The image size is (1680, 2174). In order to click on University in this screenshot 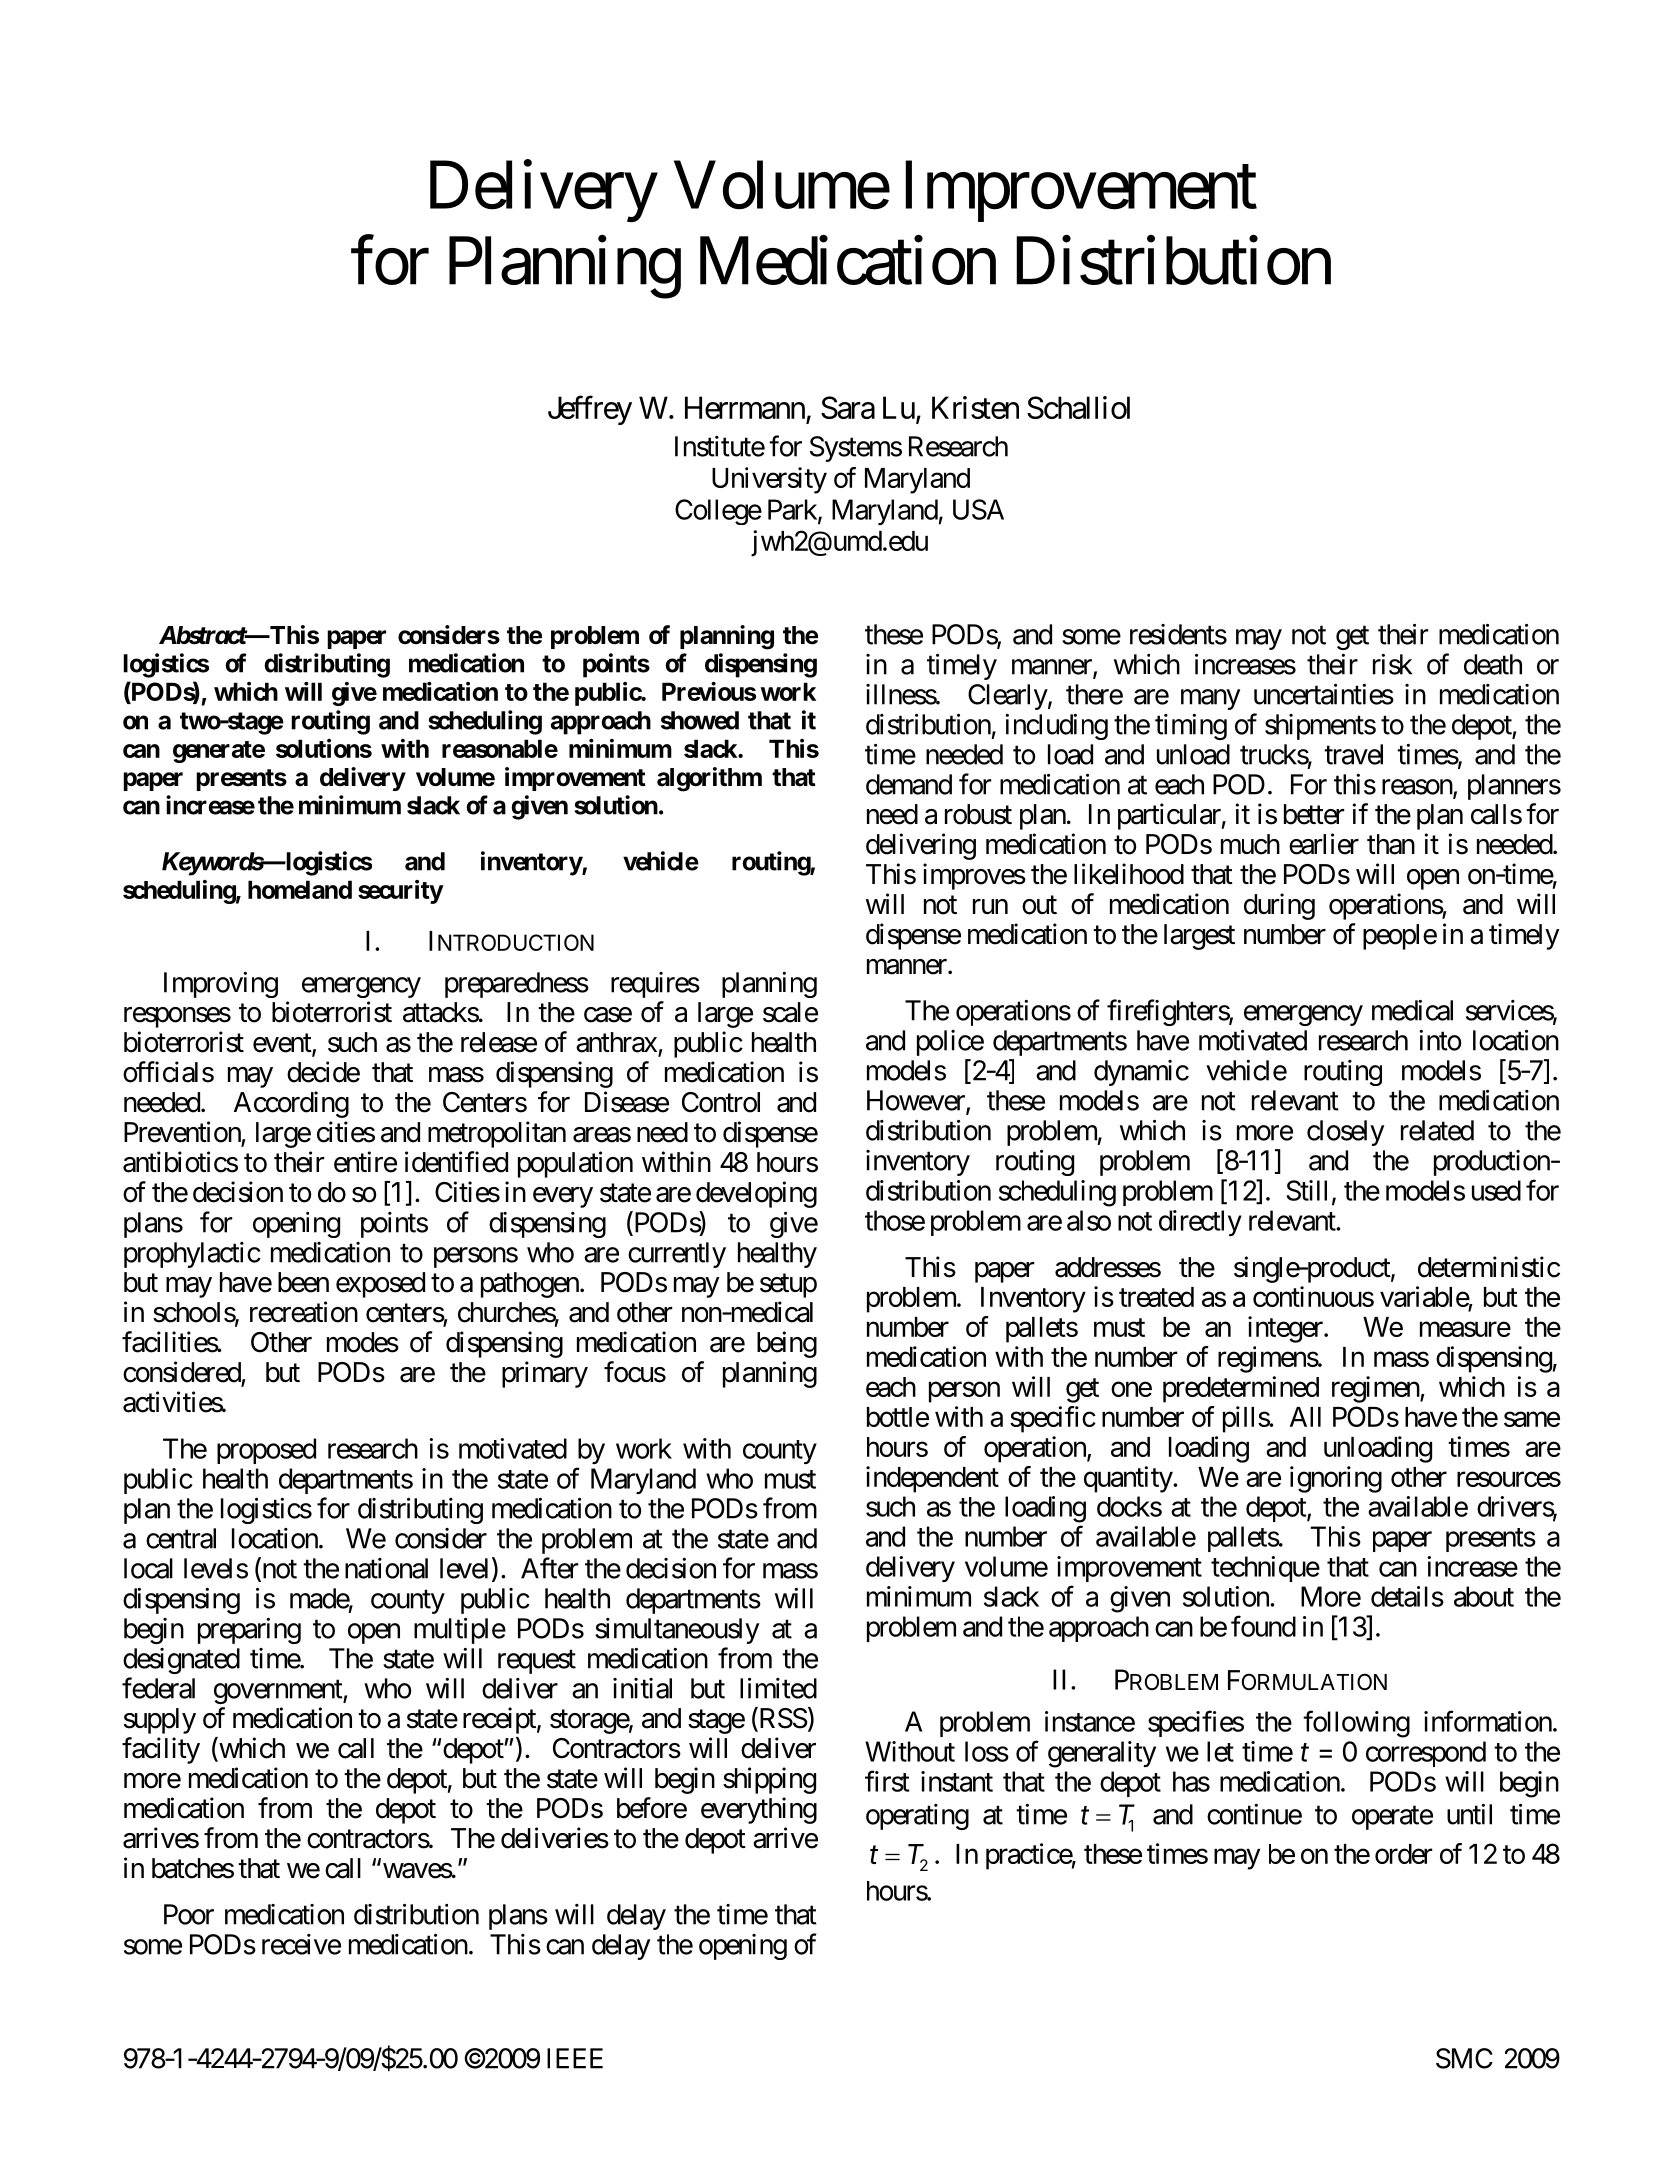, I will do `click(769, 480)`.
